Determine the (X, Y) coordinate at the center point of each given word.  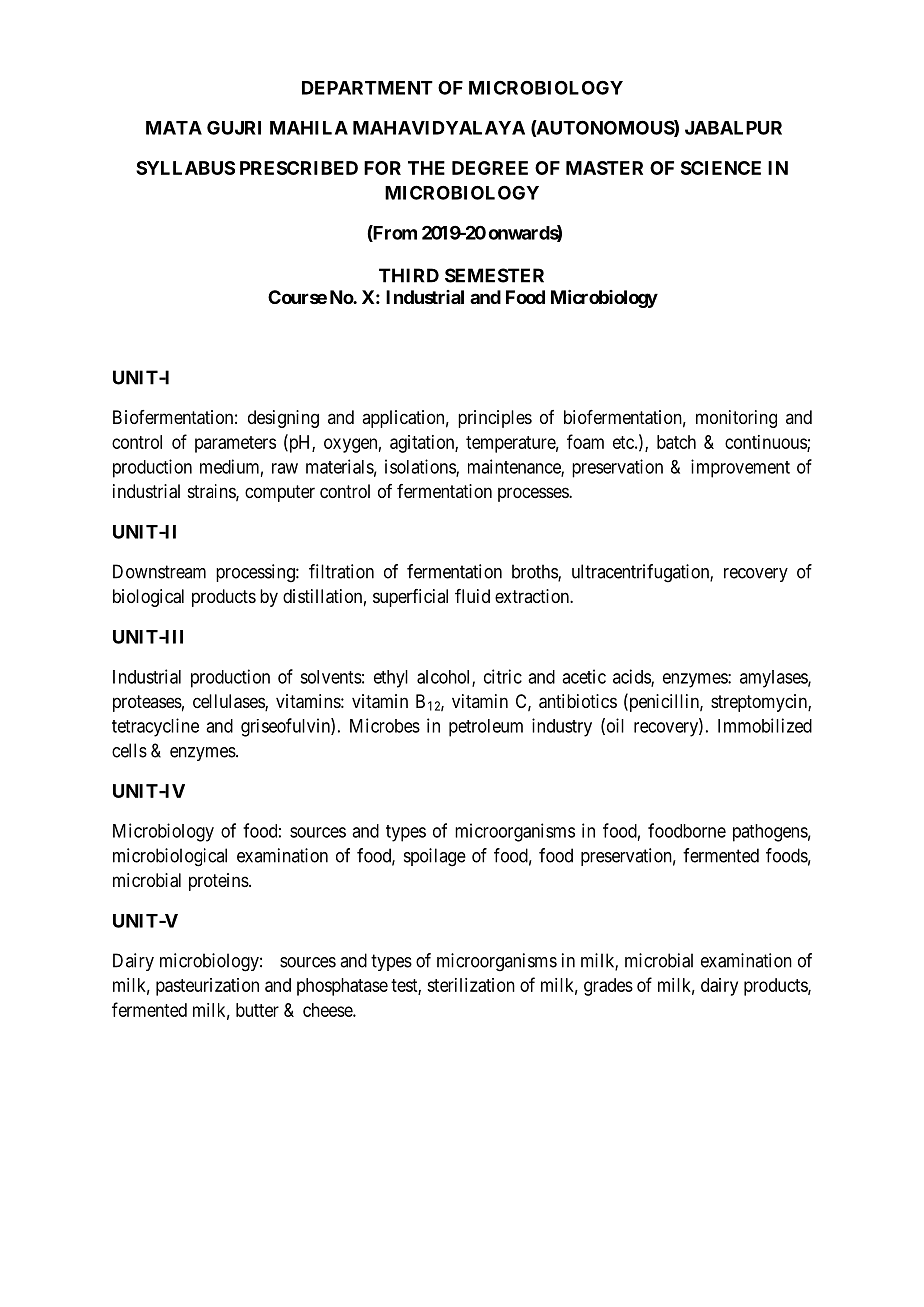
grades (608, 987)
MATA (174, 128)
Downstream (159, 571)
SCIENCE (721, 168)
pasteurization (207, 987)
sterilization (471, 985)
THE (426, 168)
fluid (472, 596)
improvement (740, 468)
